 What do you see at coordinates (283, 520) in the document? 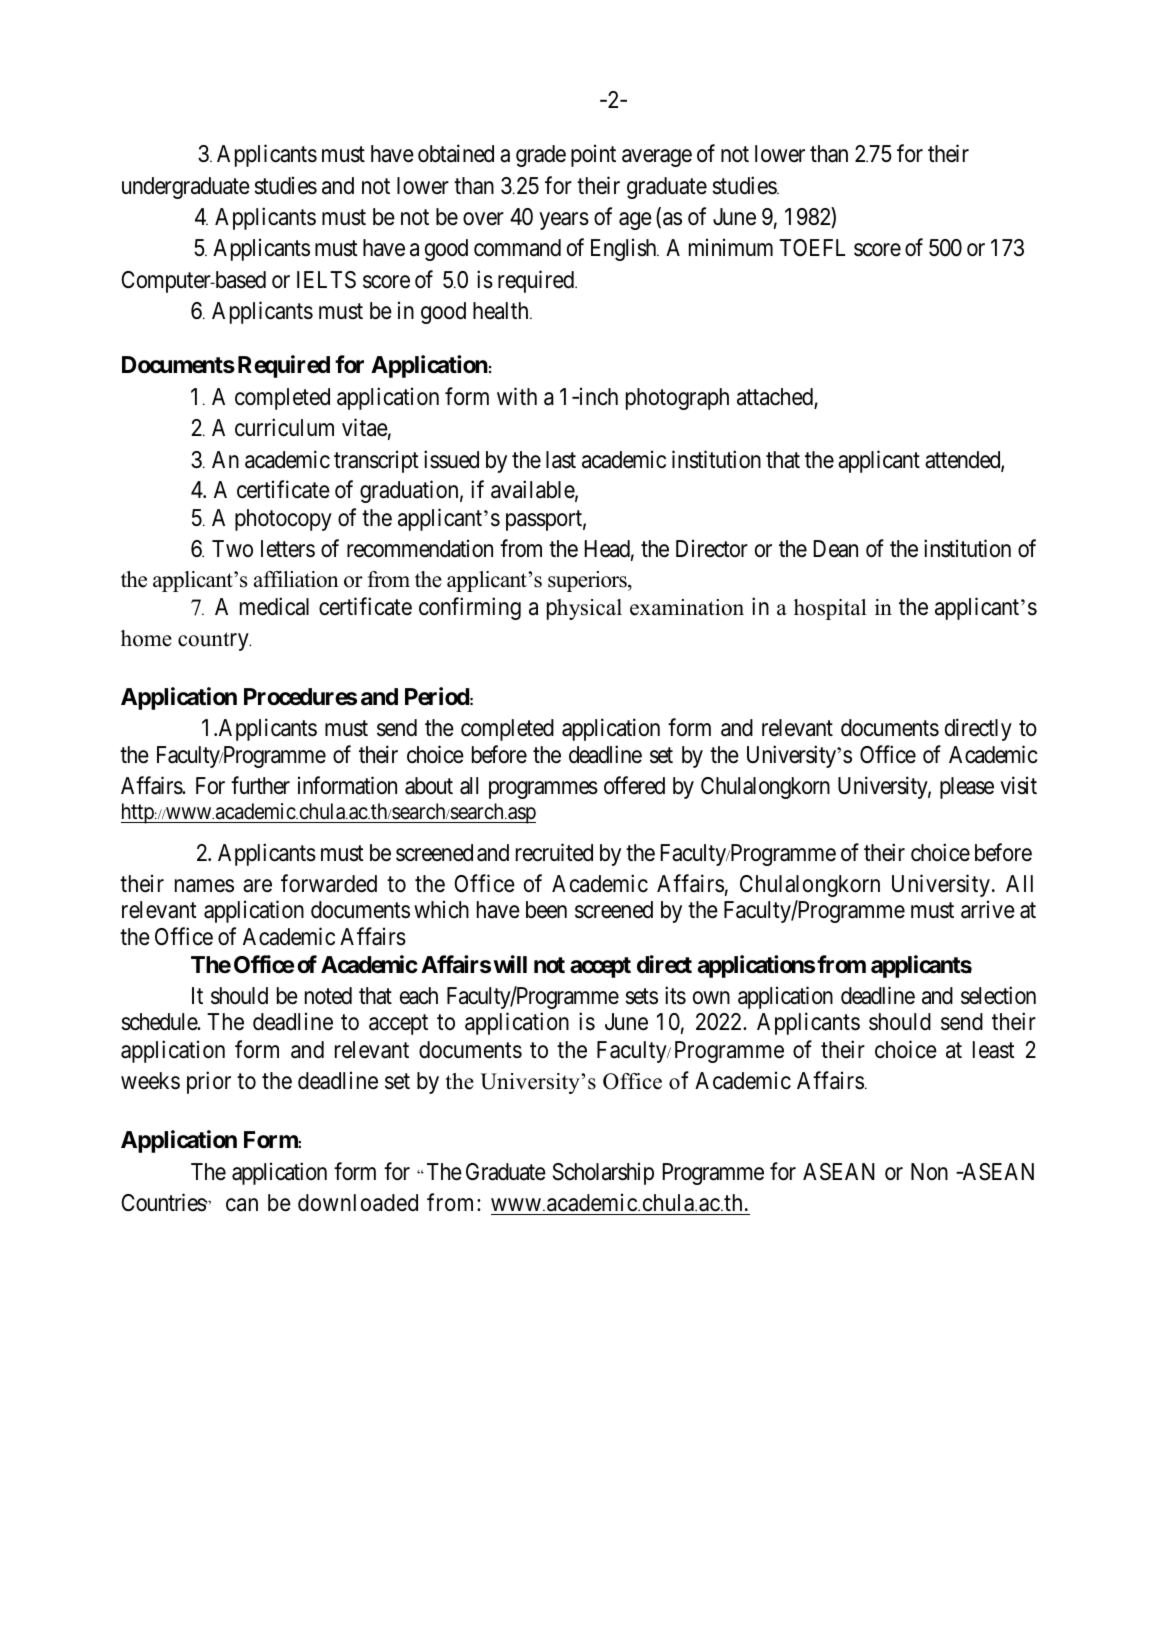
I see `photocopy` at bounding box center [283, 520].
